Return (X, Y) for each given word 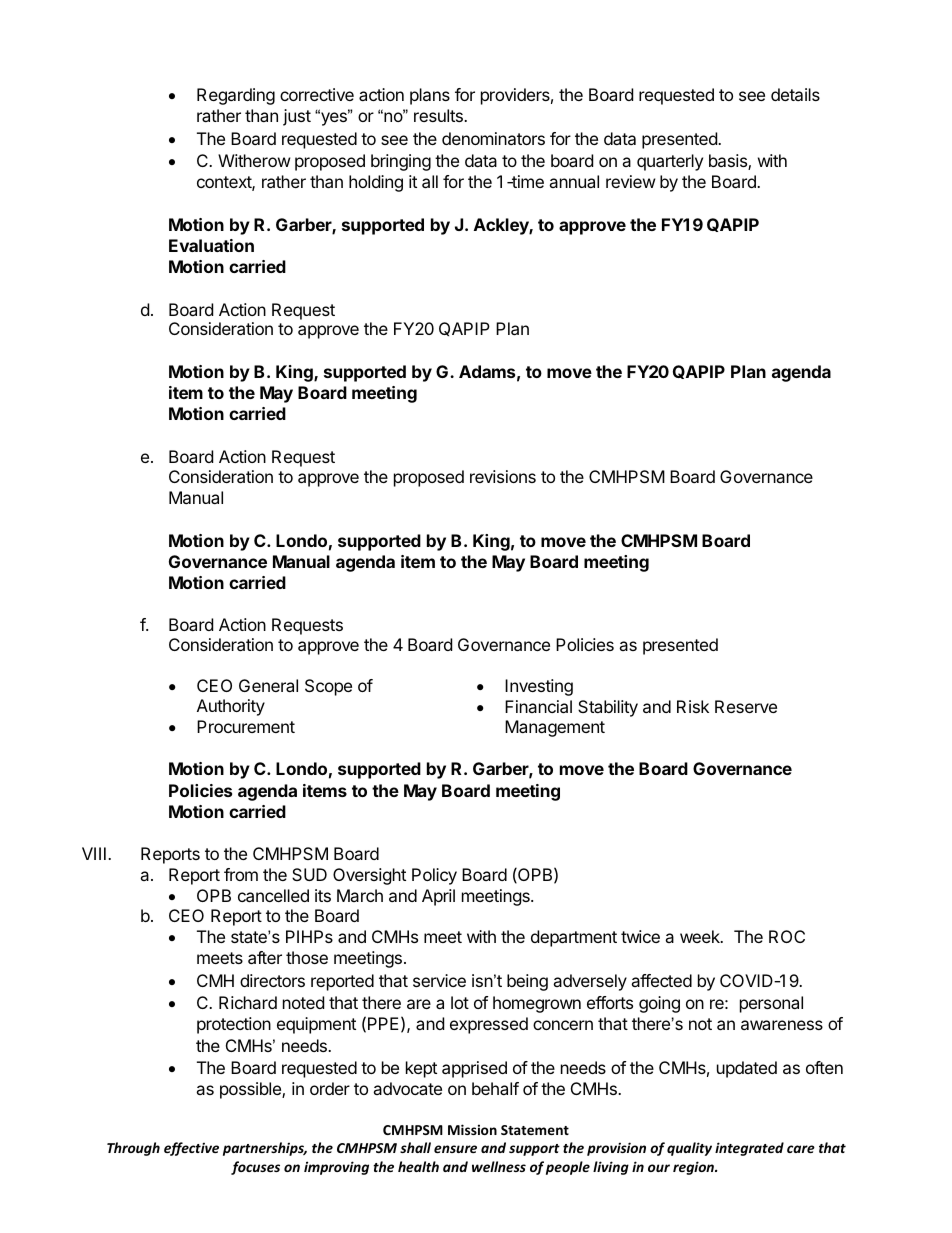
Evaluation (211, 245)
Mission (472, 1129)
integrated (749, 1149)
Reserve (746, 706)
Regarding (236, 96)
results (439, 115)
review (631, 181)
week (701, 936)
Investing (539, 687)
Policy (434, 876)
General (268, 685)
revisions (503, 476)
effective (191, 1149)
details (795, 94)
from (241, 874)
